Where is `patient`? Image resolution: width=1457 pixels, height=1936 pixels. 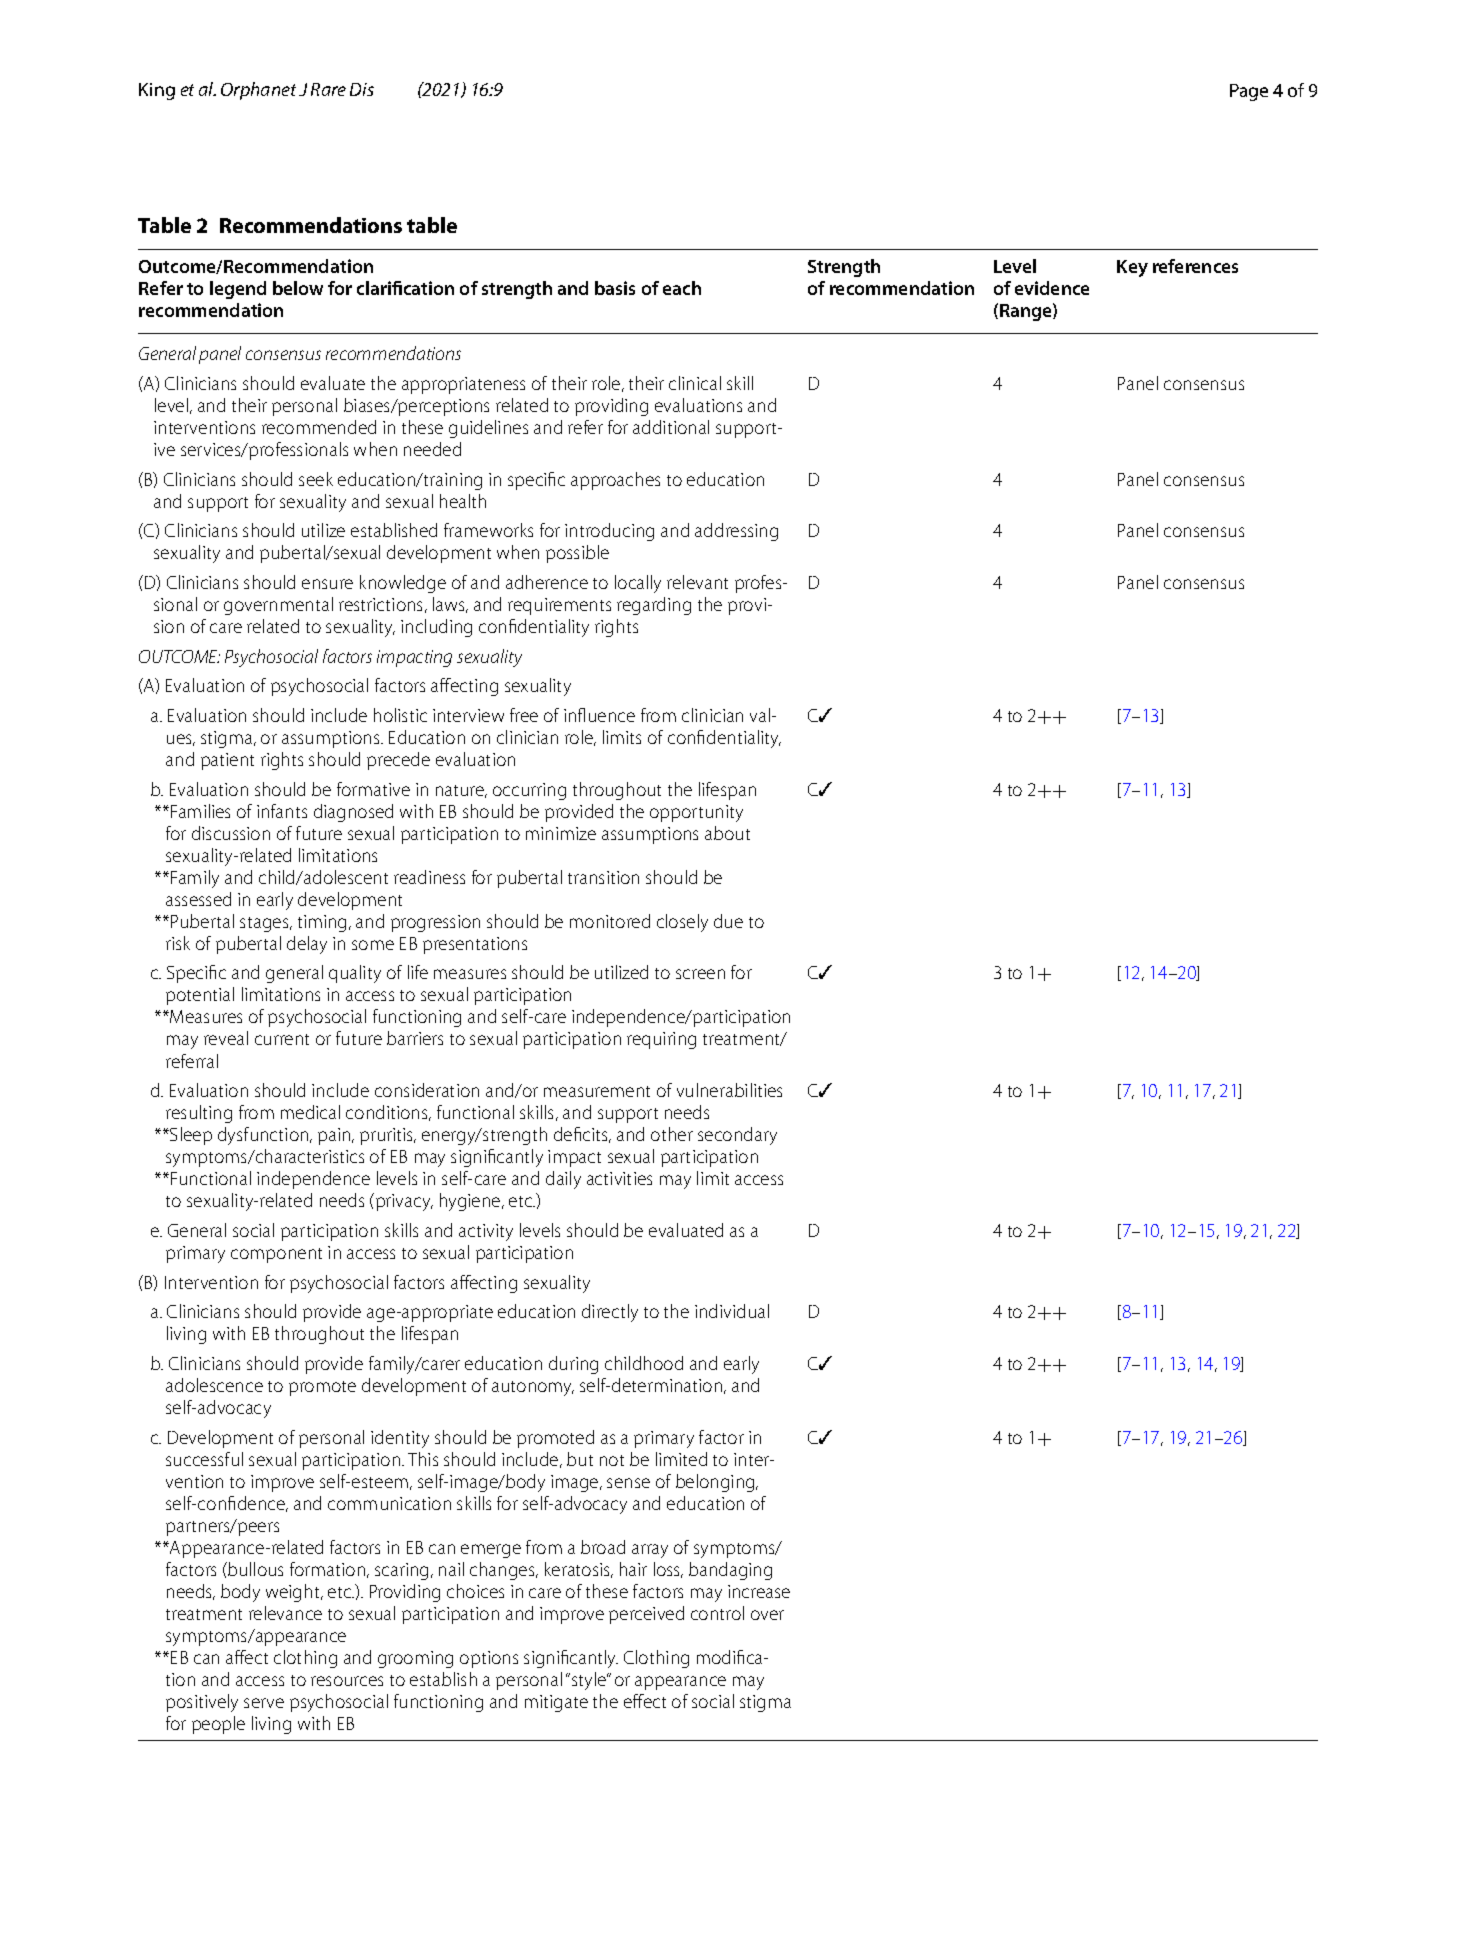 patient is located at coordinates (227, 761).
